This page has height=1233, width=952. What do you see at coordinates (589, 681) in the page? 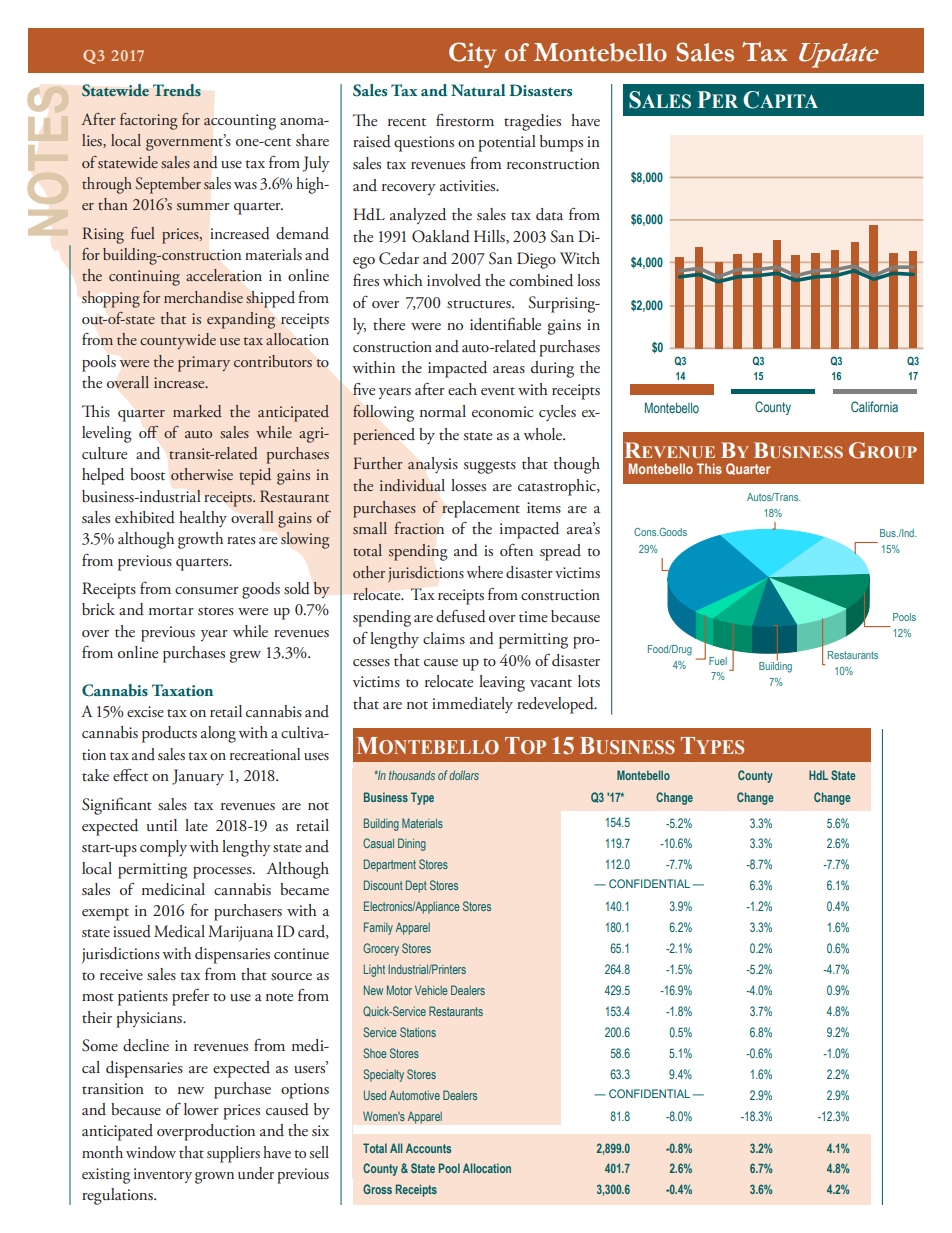
I see `lots` at bounding box center [589, 681].
